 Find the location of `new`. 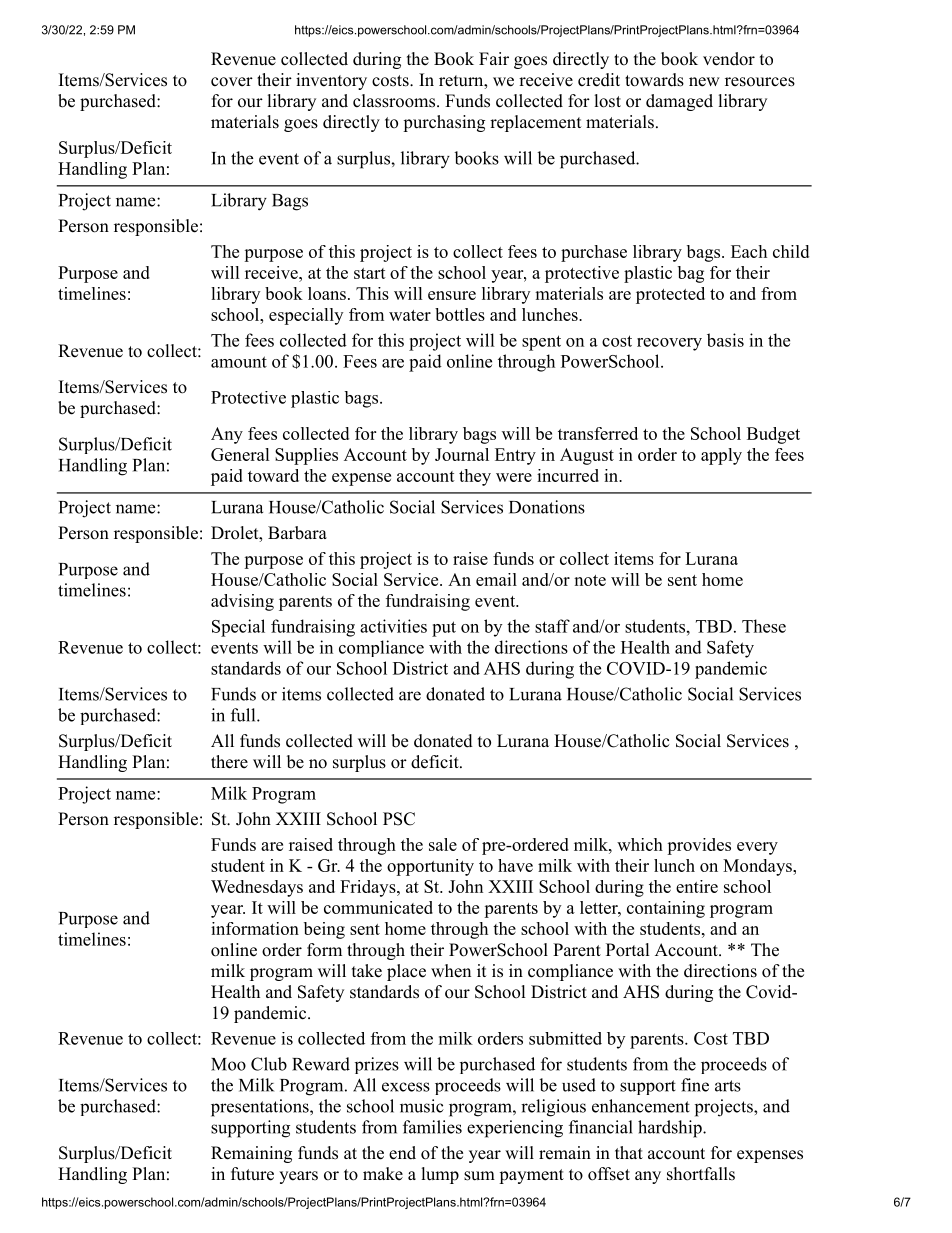

new is located at coordinates (704, 82).
